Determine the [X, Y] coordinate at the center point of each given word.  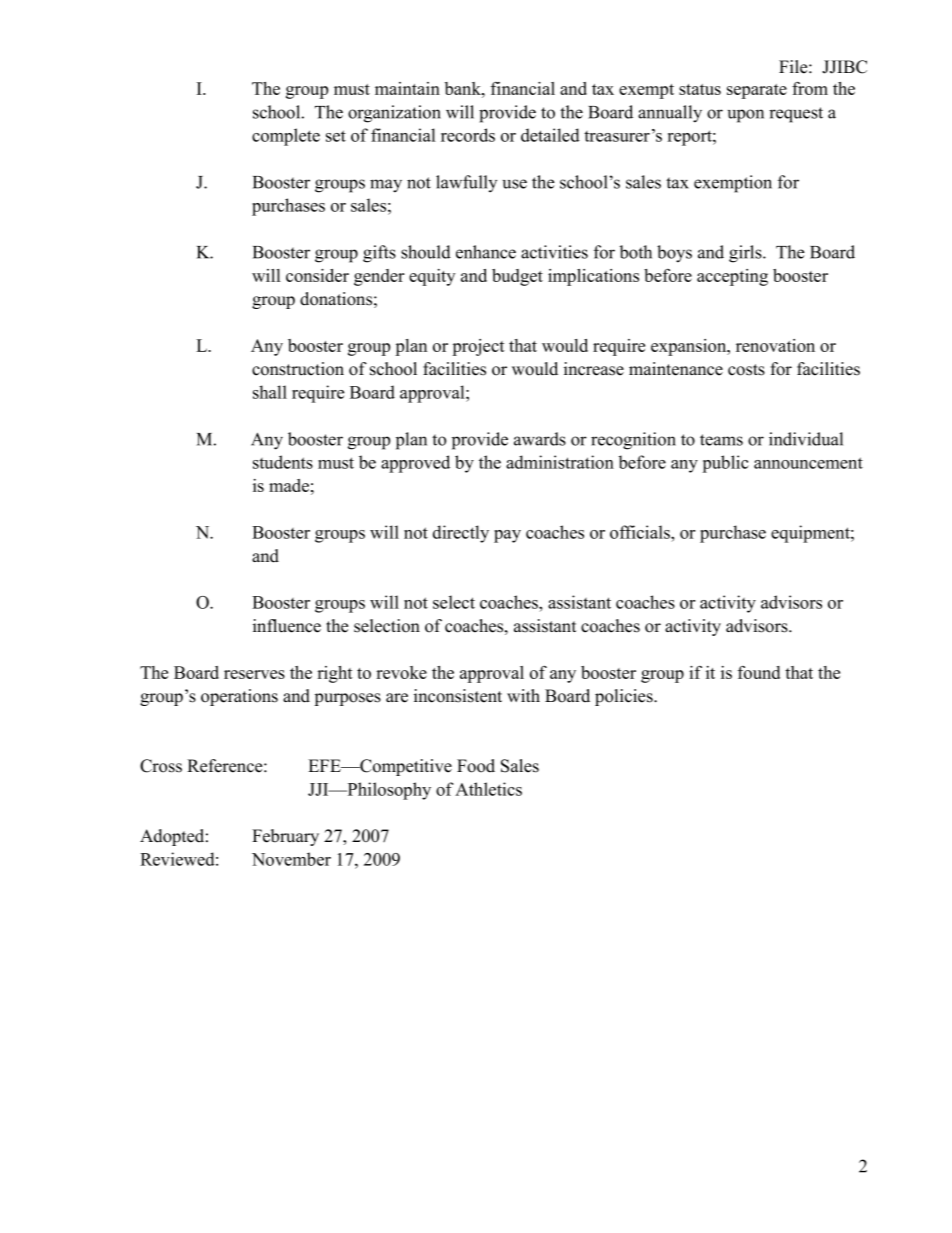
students [283, 462]
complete [286, 137]
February [285, 837]
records [468, 135]
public [725, 464]
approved [415, 464]
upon [746, 116]
